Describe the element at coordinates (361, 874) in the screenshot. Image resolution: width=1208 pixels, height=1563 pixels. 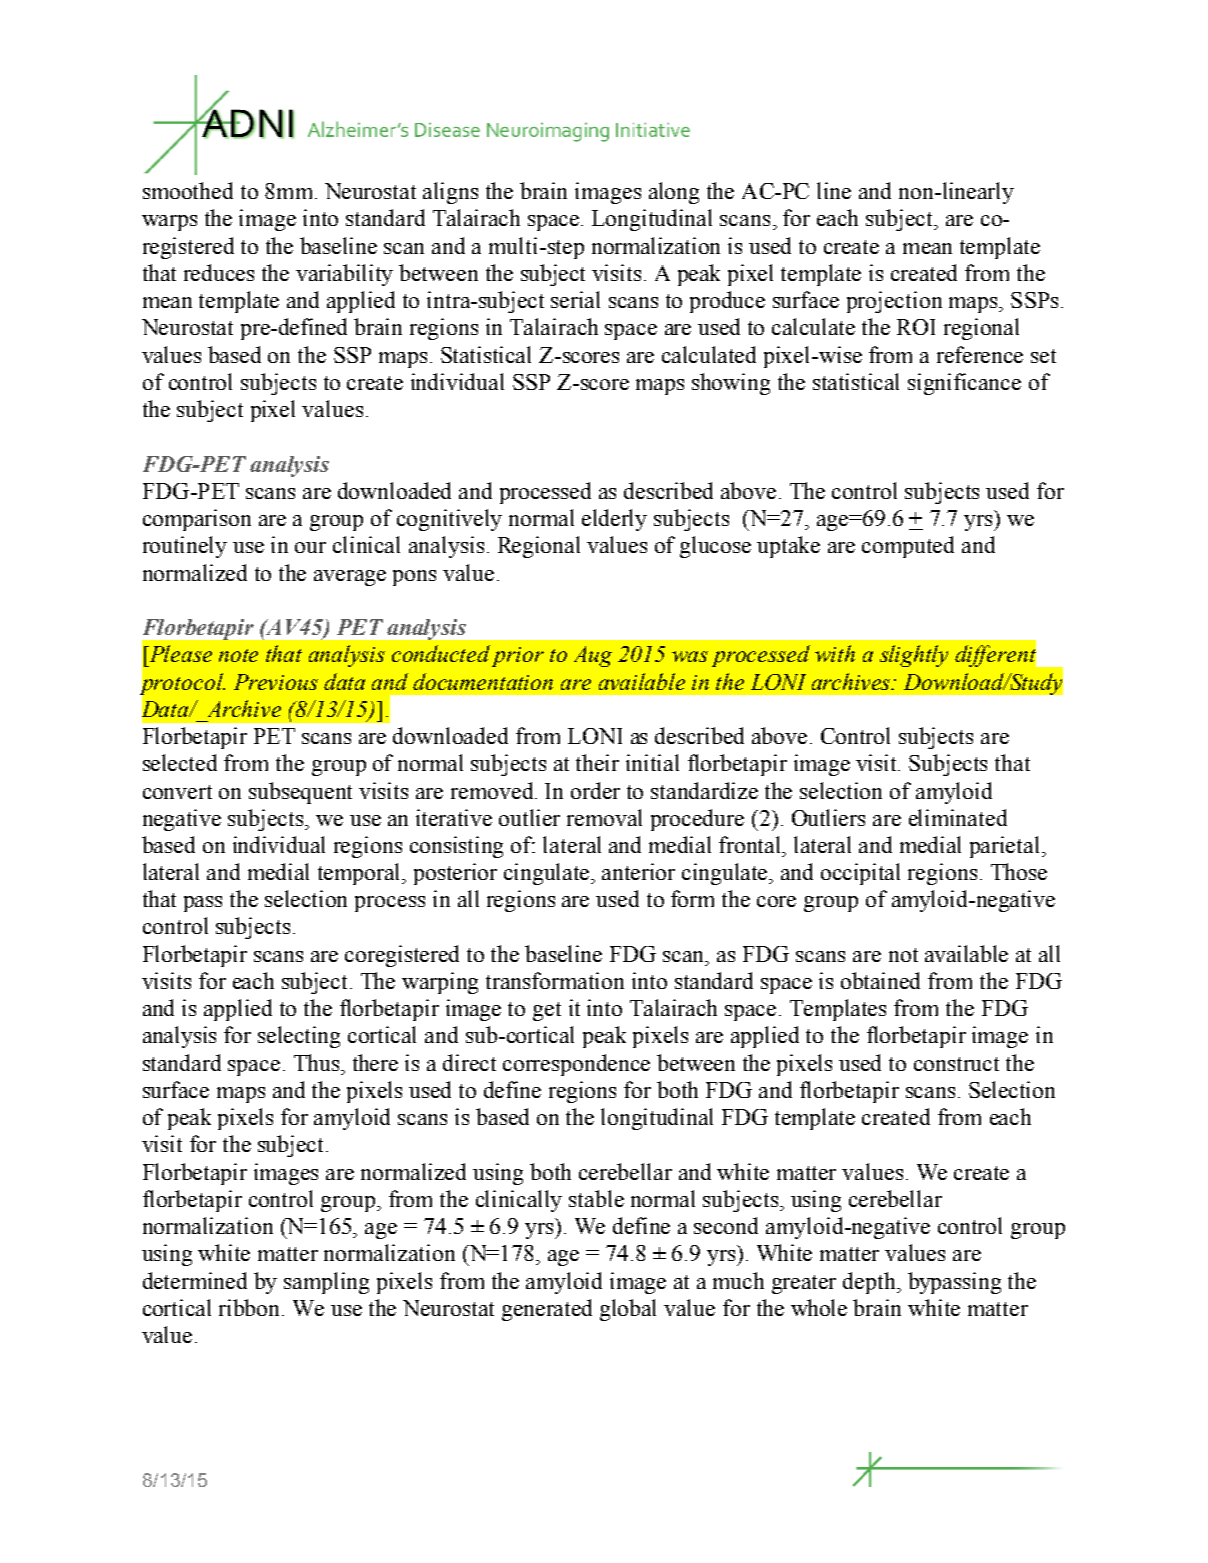
I see `temporal` at that location.
